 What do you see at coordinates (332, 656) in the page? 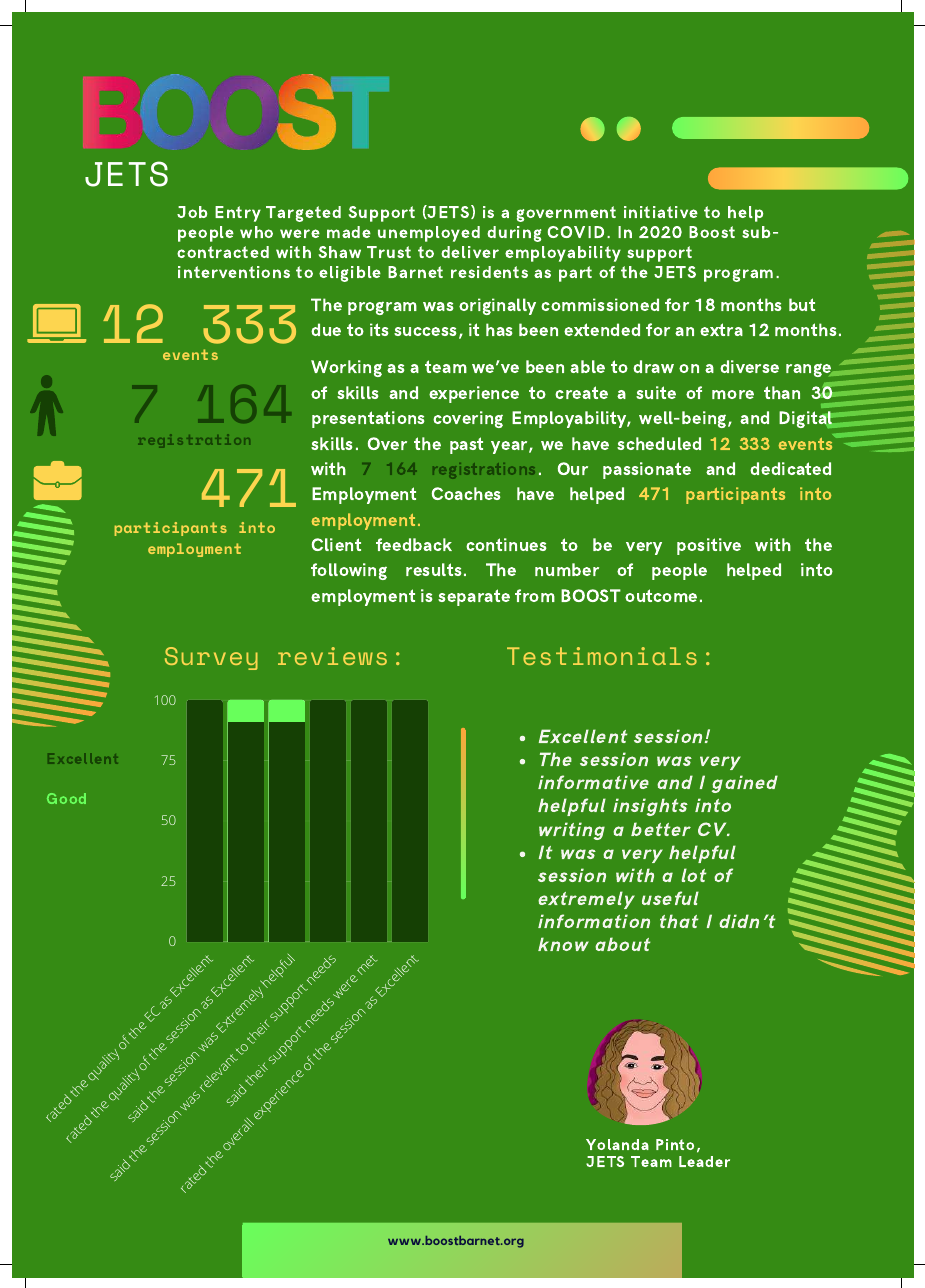
I see `reviews` at bounding box center [332, 656].
